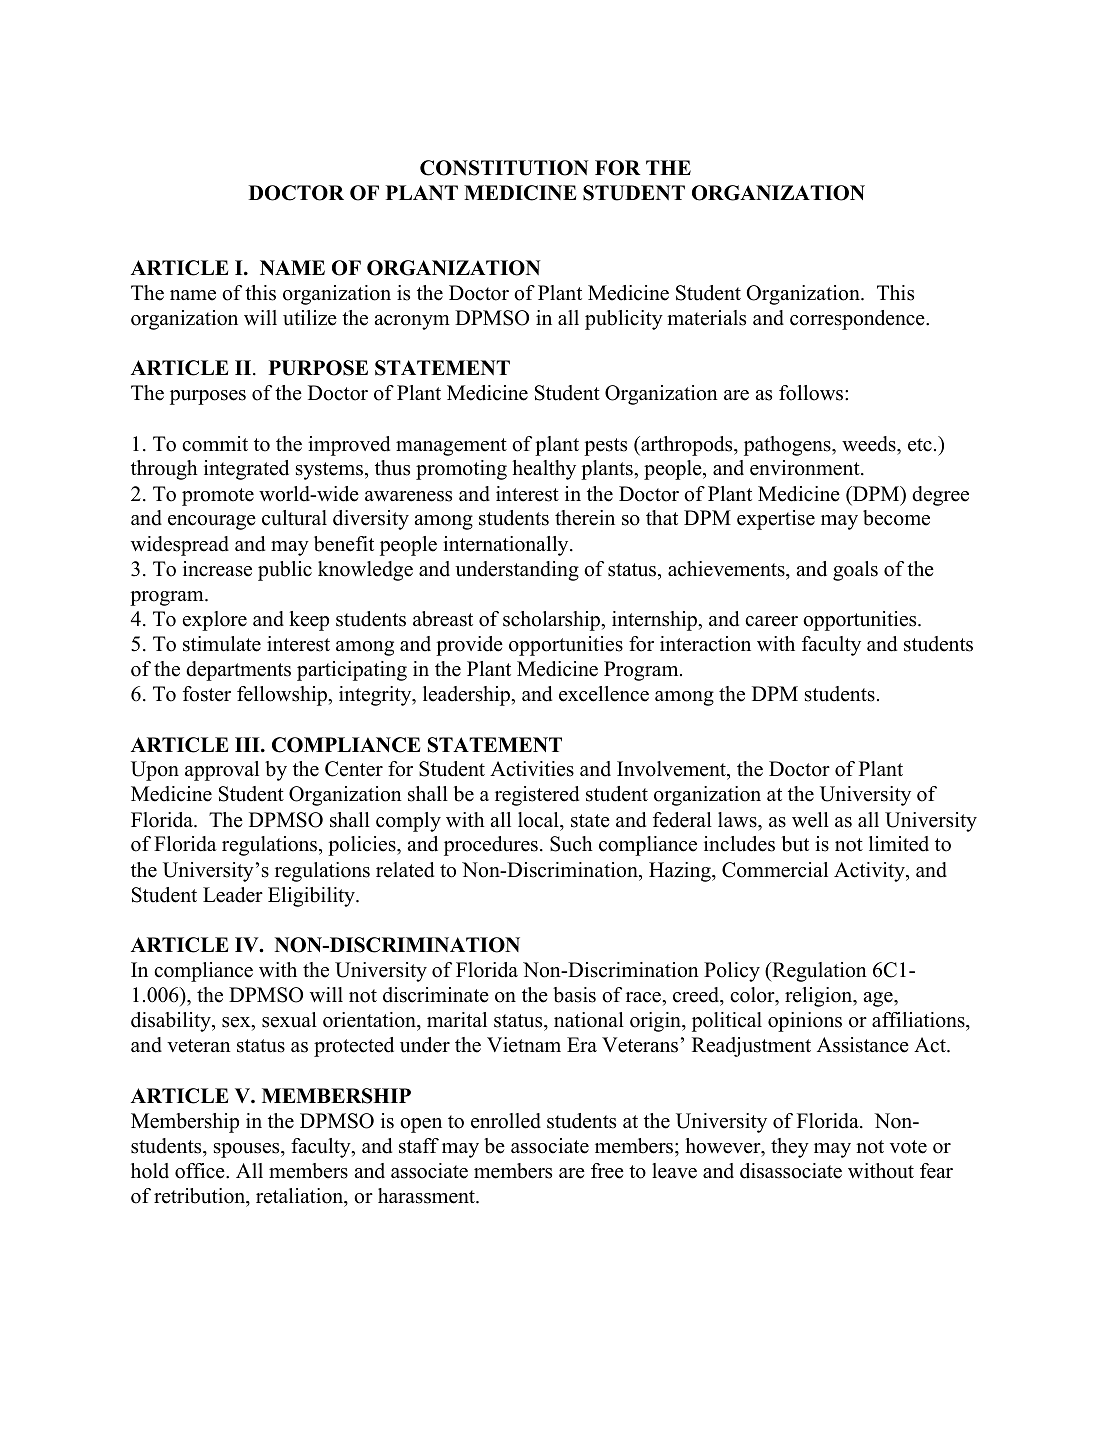  Describe the element at coordinates (870, 872) in the image. I see `Activity` at that location.
